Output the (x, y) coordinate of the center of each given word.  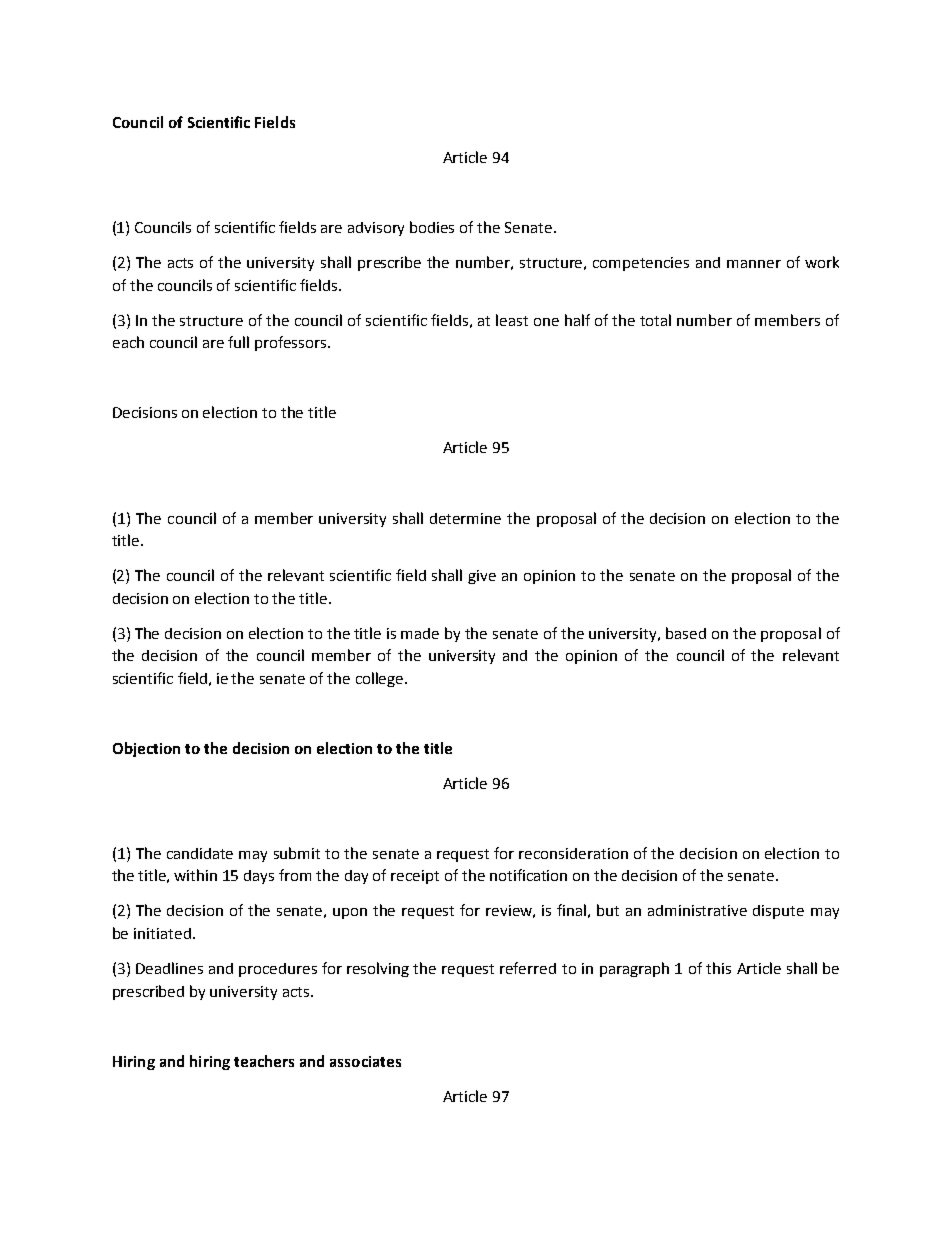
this (718, 968)
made (420, 633)
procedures (278, 970)
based (686, 633)
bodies (432, 227)
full (238, 342)
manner (754, 264)
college (381, 679)
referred (528, 968)
